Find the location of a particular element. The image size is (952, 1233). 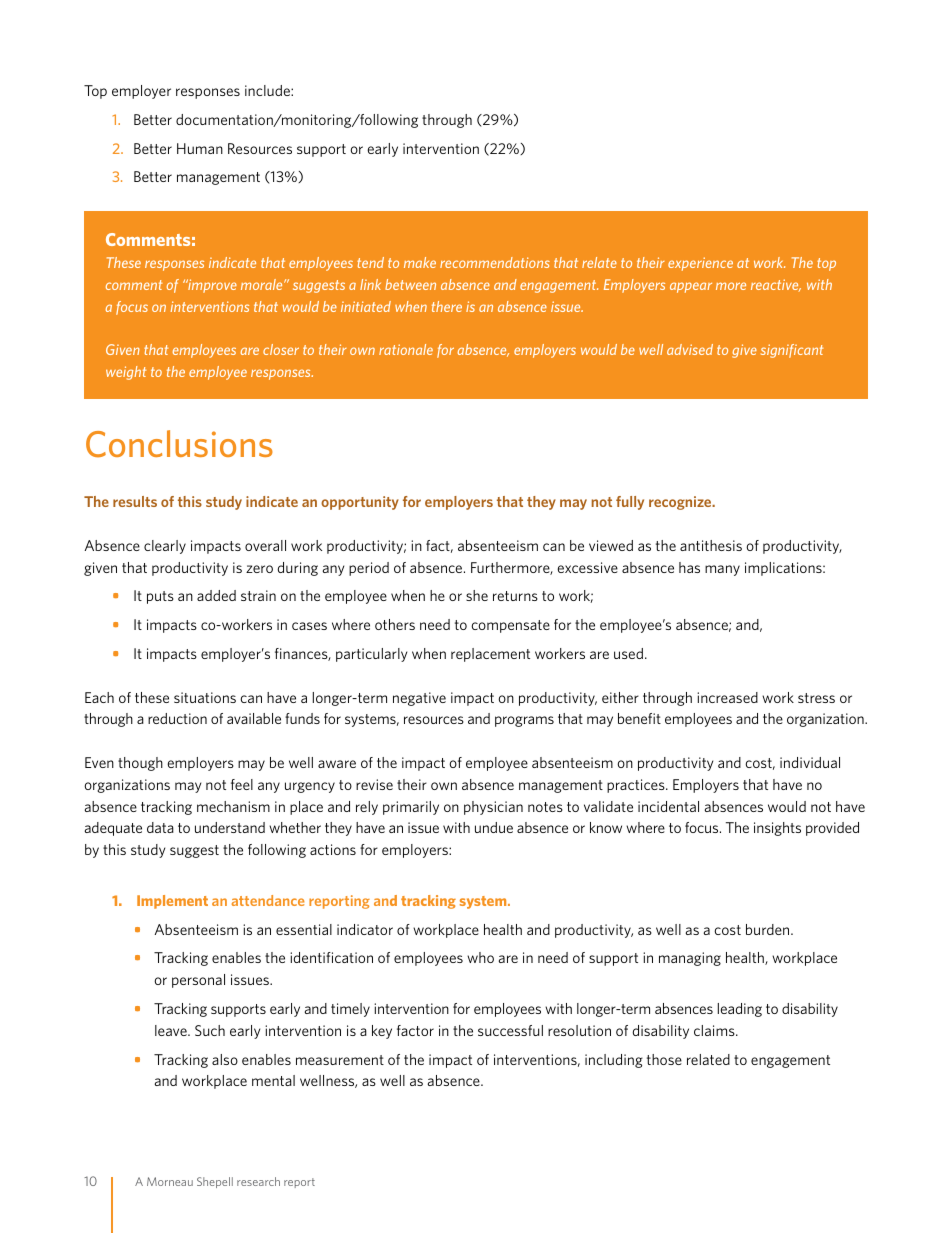

successful is located at coordinates (510, 1030).
